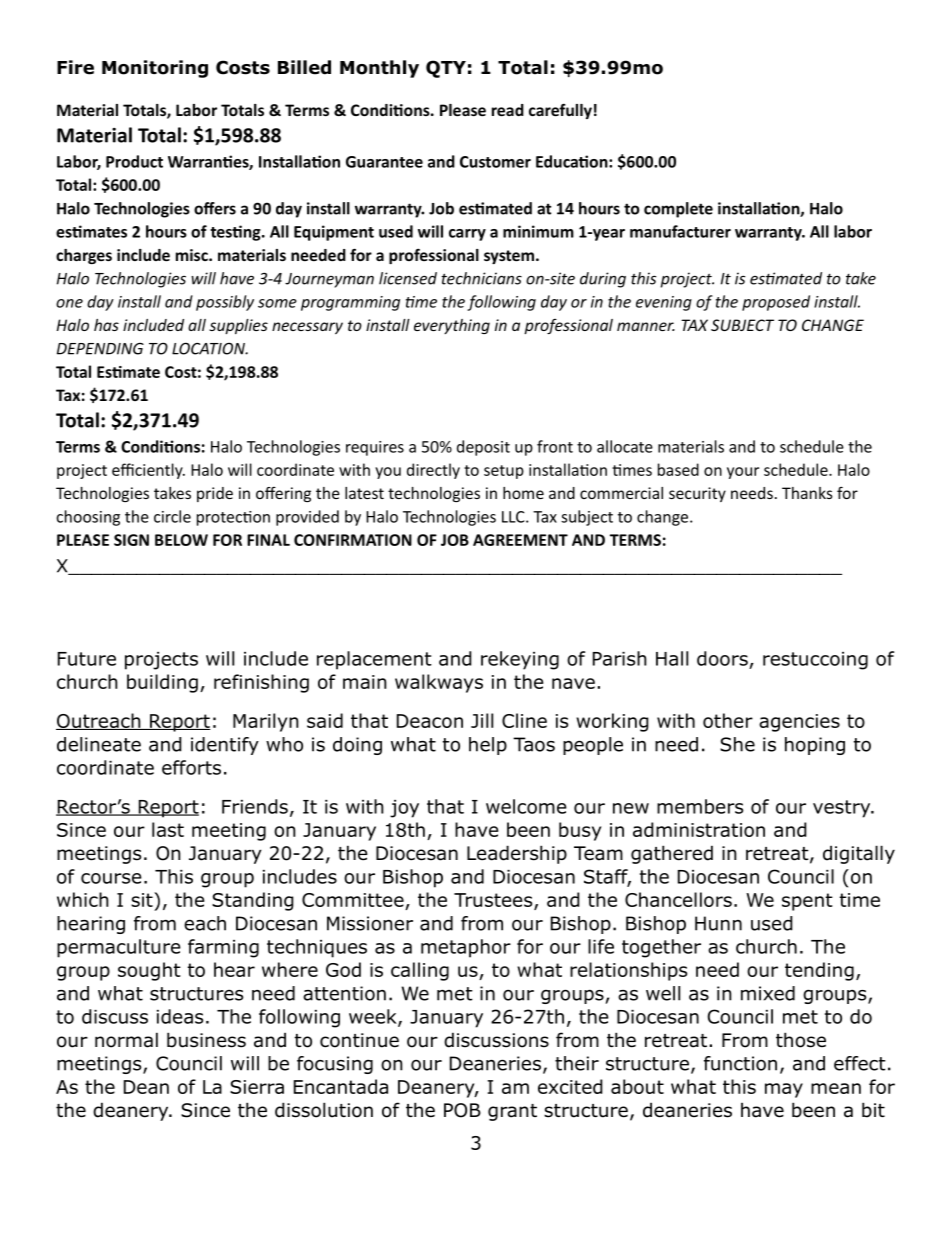 This screenshot has height=1233, width=952. What do you see at coordinates (508, 110) in the screenshot?
I see `read` at bounding box center [508, 110].
